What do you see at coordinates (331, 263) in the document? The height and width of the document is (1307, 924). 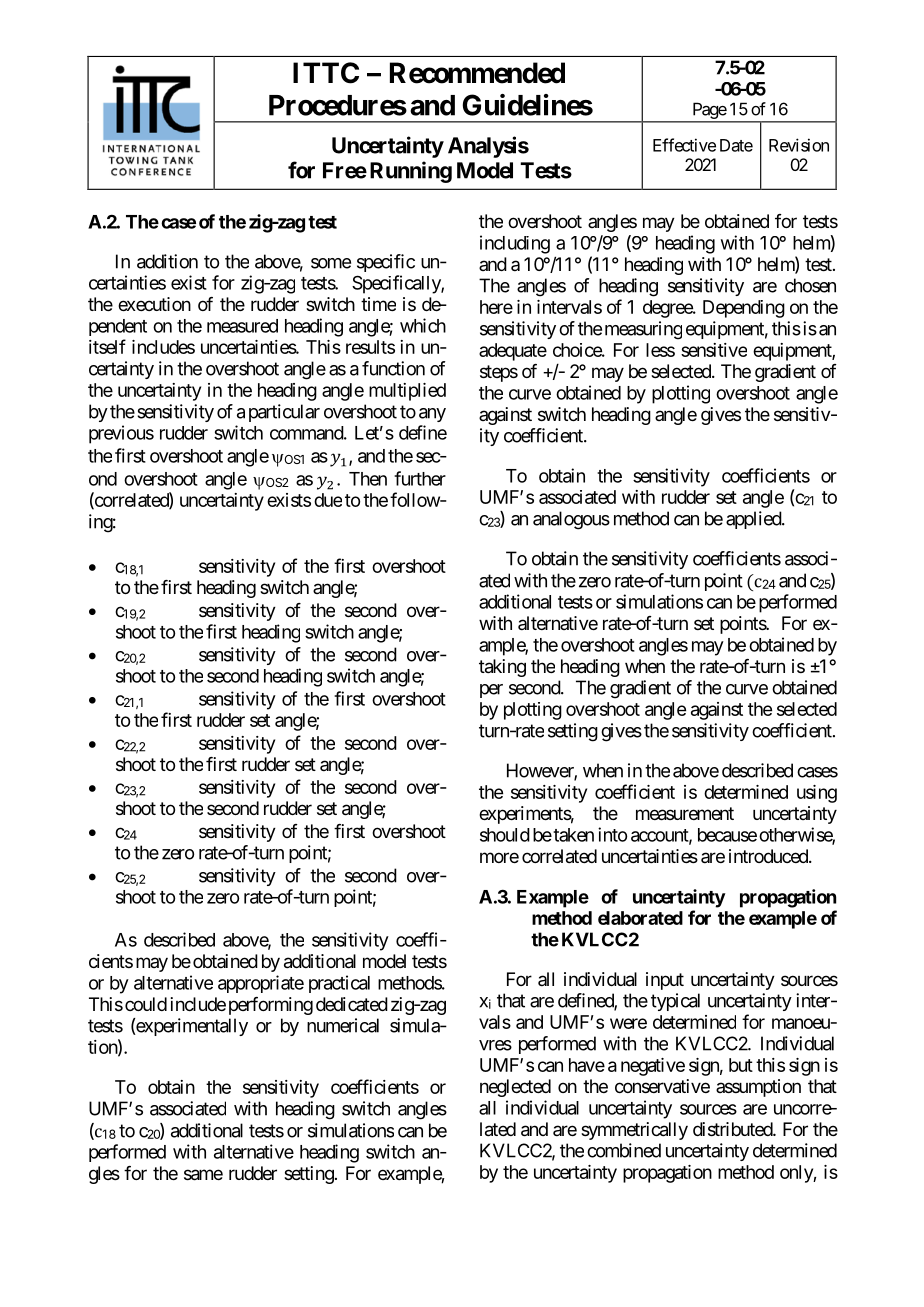 I see `some` at bounding box center [331, 263].
